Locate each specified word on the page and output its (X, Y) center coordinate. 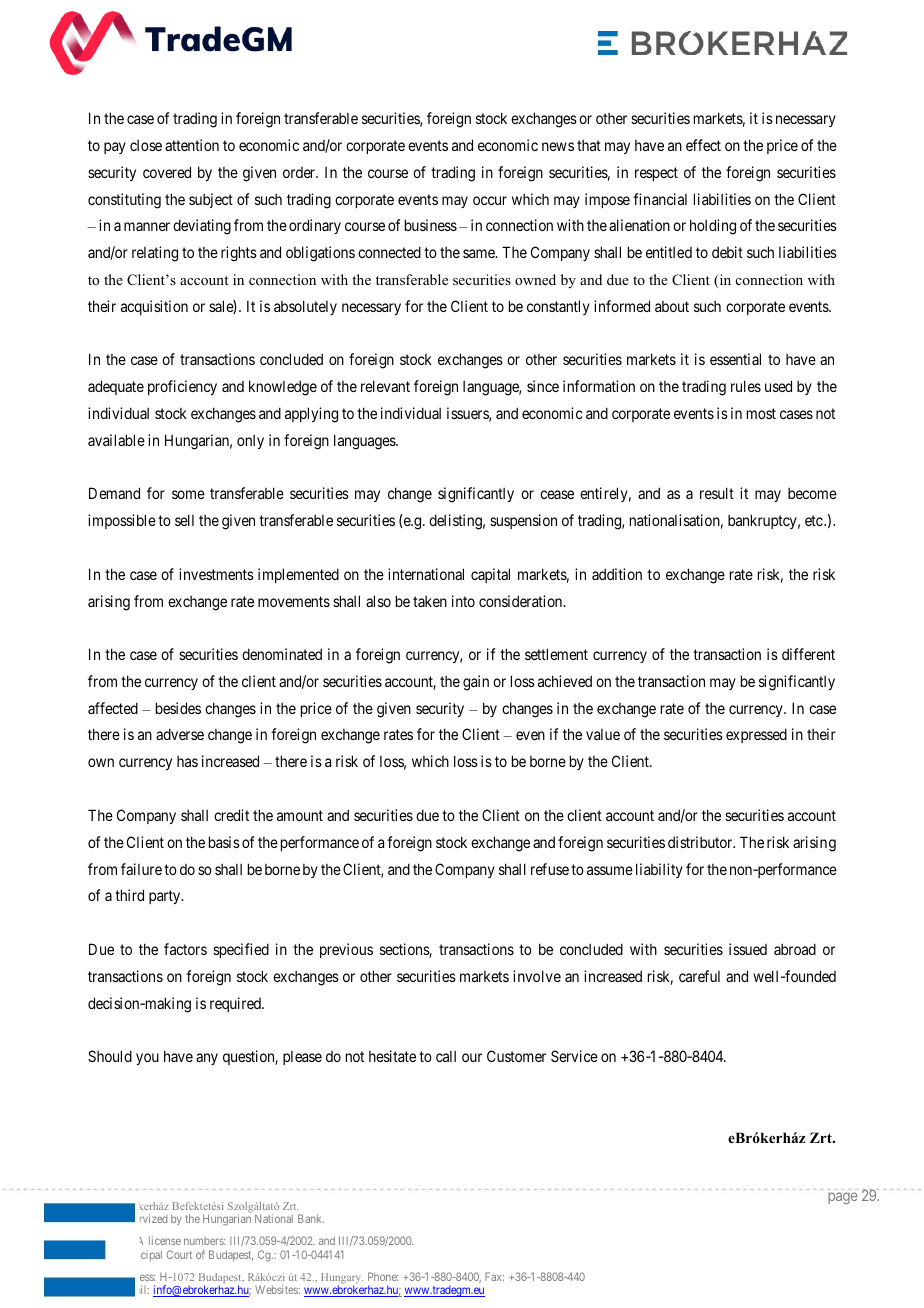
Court (179, 1254)
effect (703, 145)
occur (490, 200)
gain (476, 683)
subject (211, 200)
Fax (494, 1276)
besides (178, 708)
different (808, 654)
